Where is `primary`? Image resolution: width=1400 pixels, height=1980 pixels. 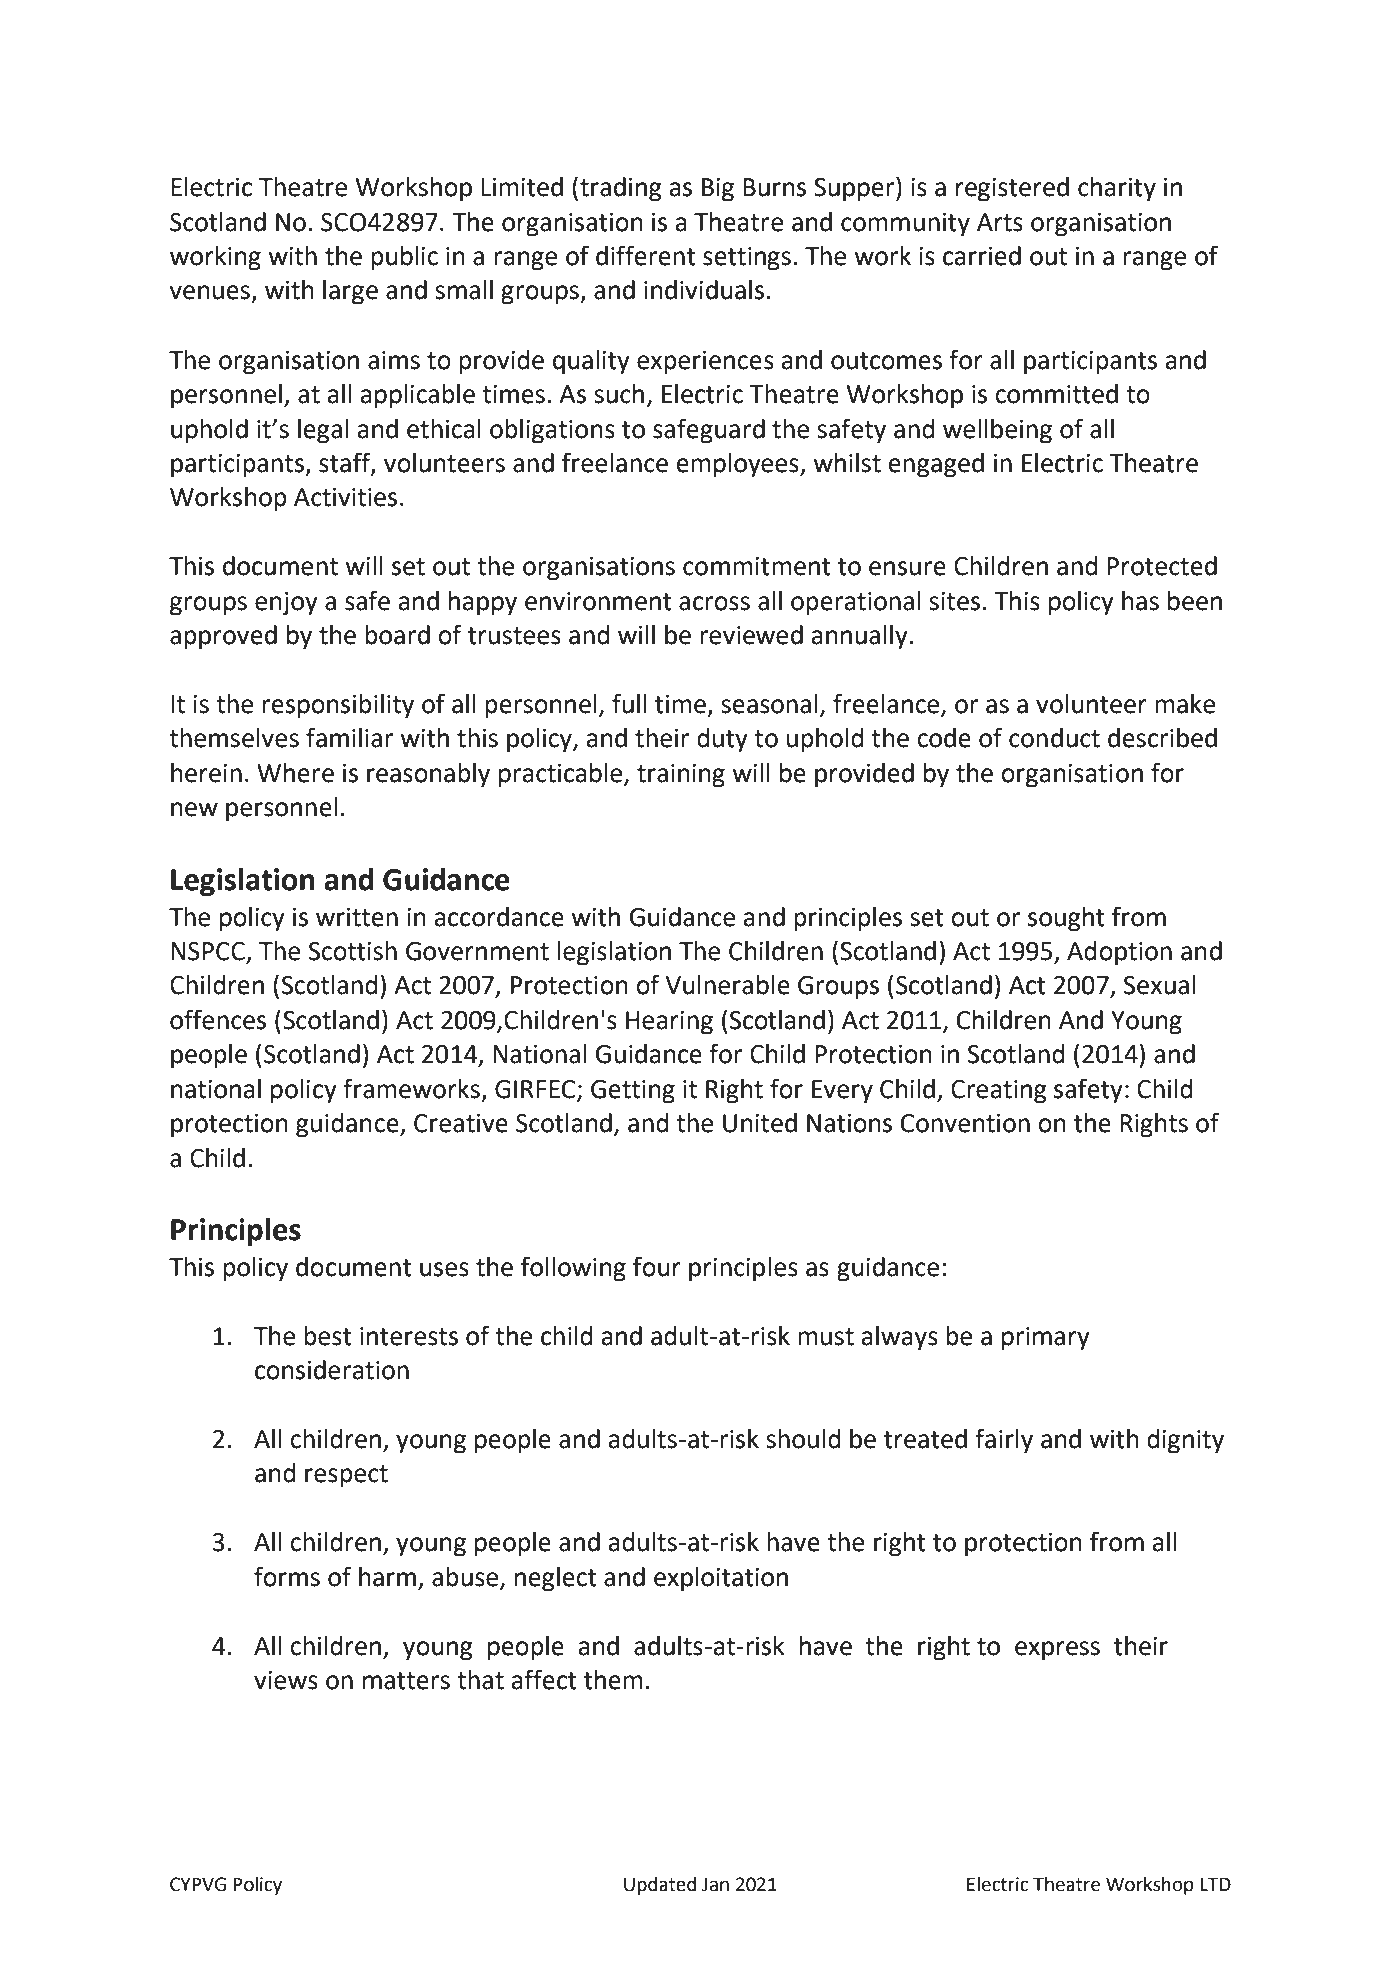
primary is located at coordinates (1046, 1339).
